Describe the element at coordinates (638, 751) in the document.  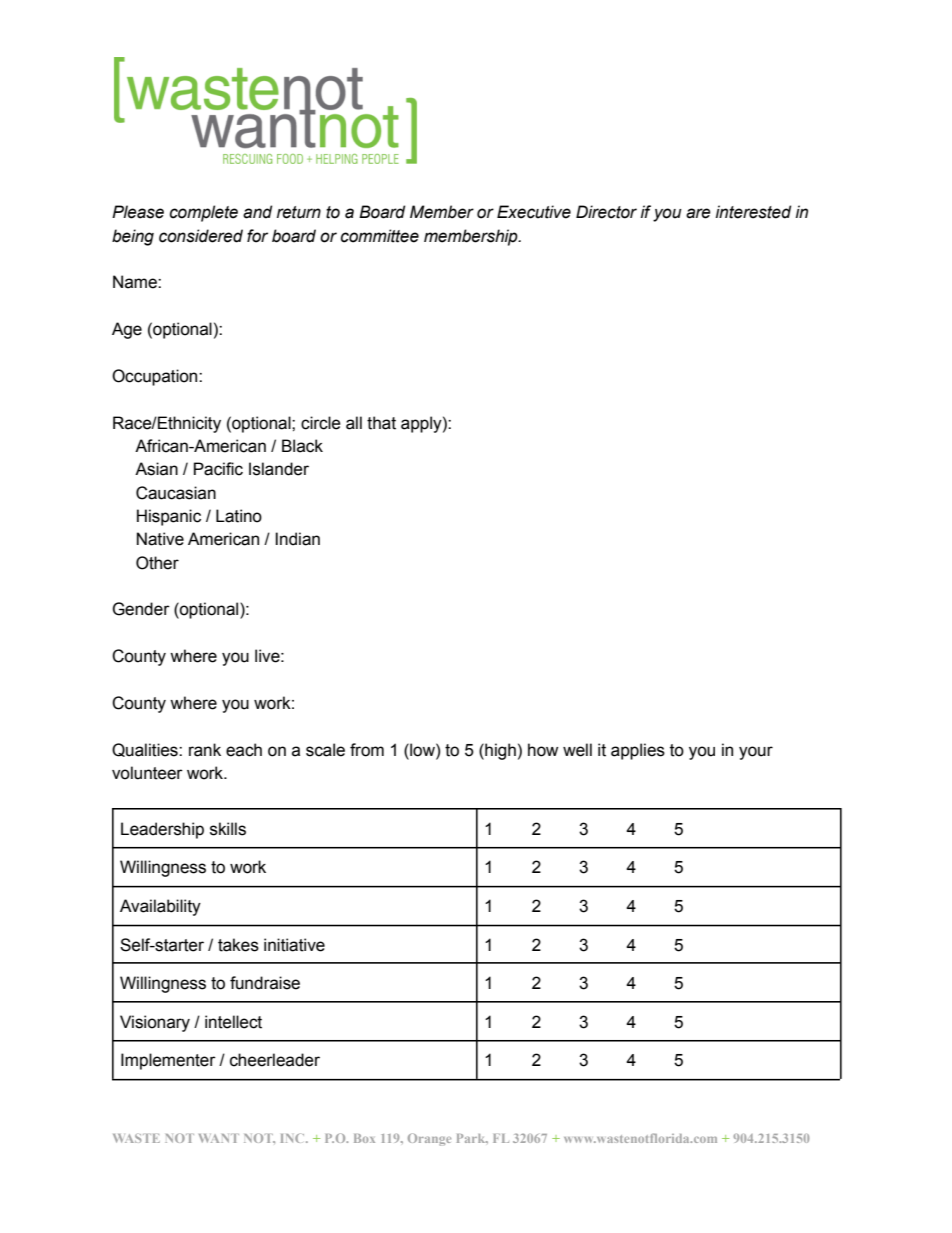
I see `applies` at that location.
